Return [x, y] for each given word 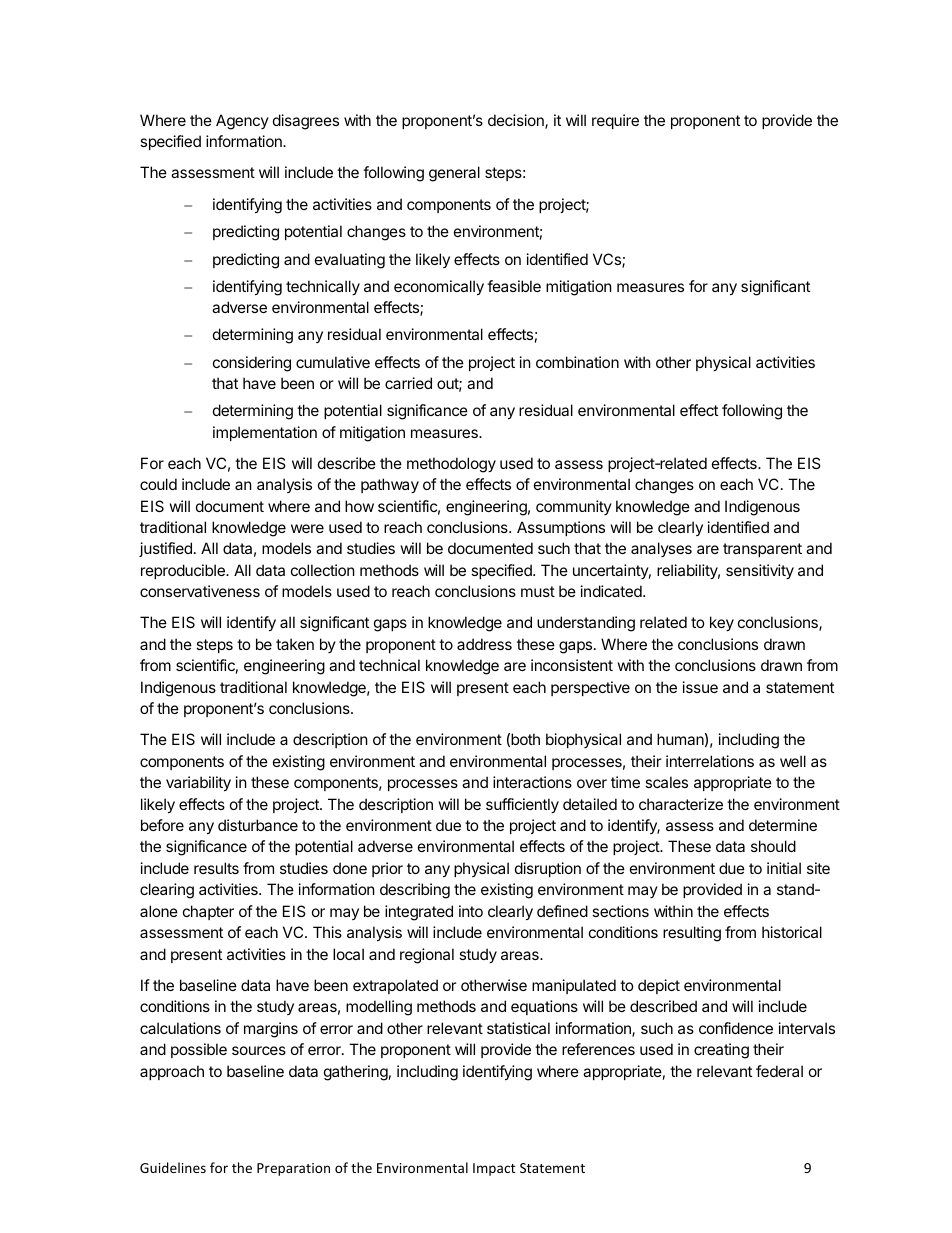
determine [783, 825]
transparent [762, 550]
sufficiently [522, 805]
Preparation [293, 1169]
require [615, 121]
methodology [451, 465]
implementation [265, 433]
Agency [242, 122]
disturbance [258, 825]
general [454, 174]
